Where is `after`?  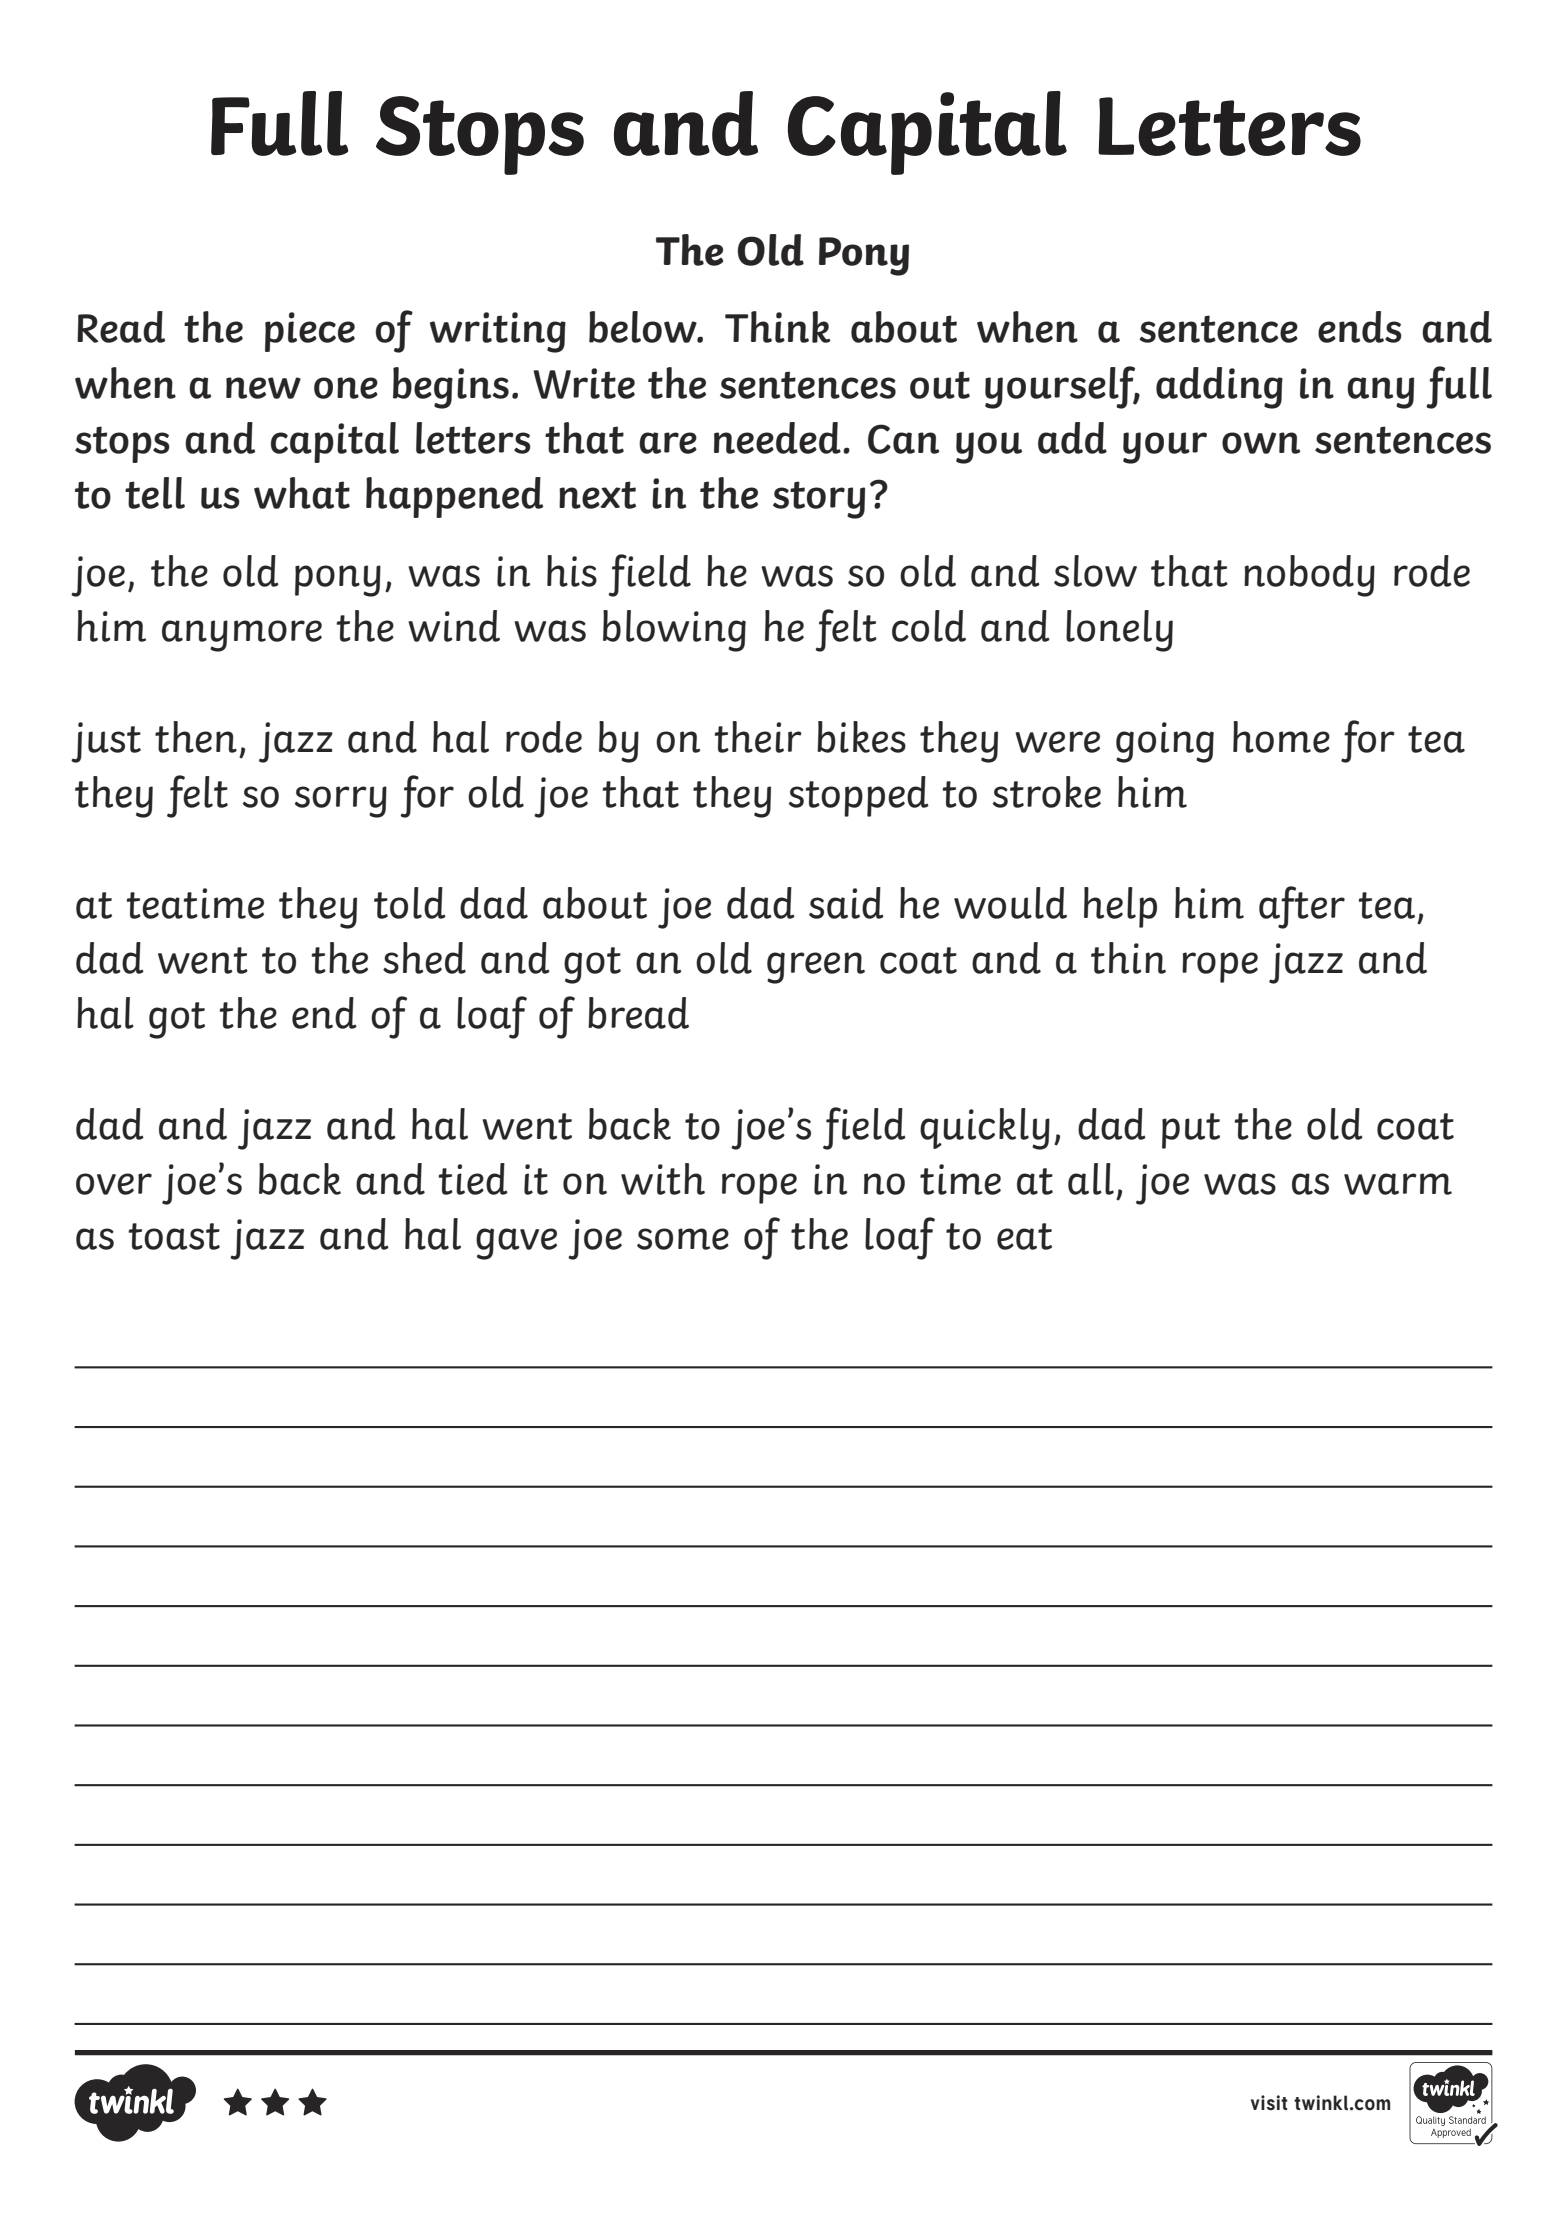 after is located at coordinates (1302, 907).
